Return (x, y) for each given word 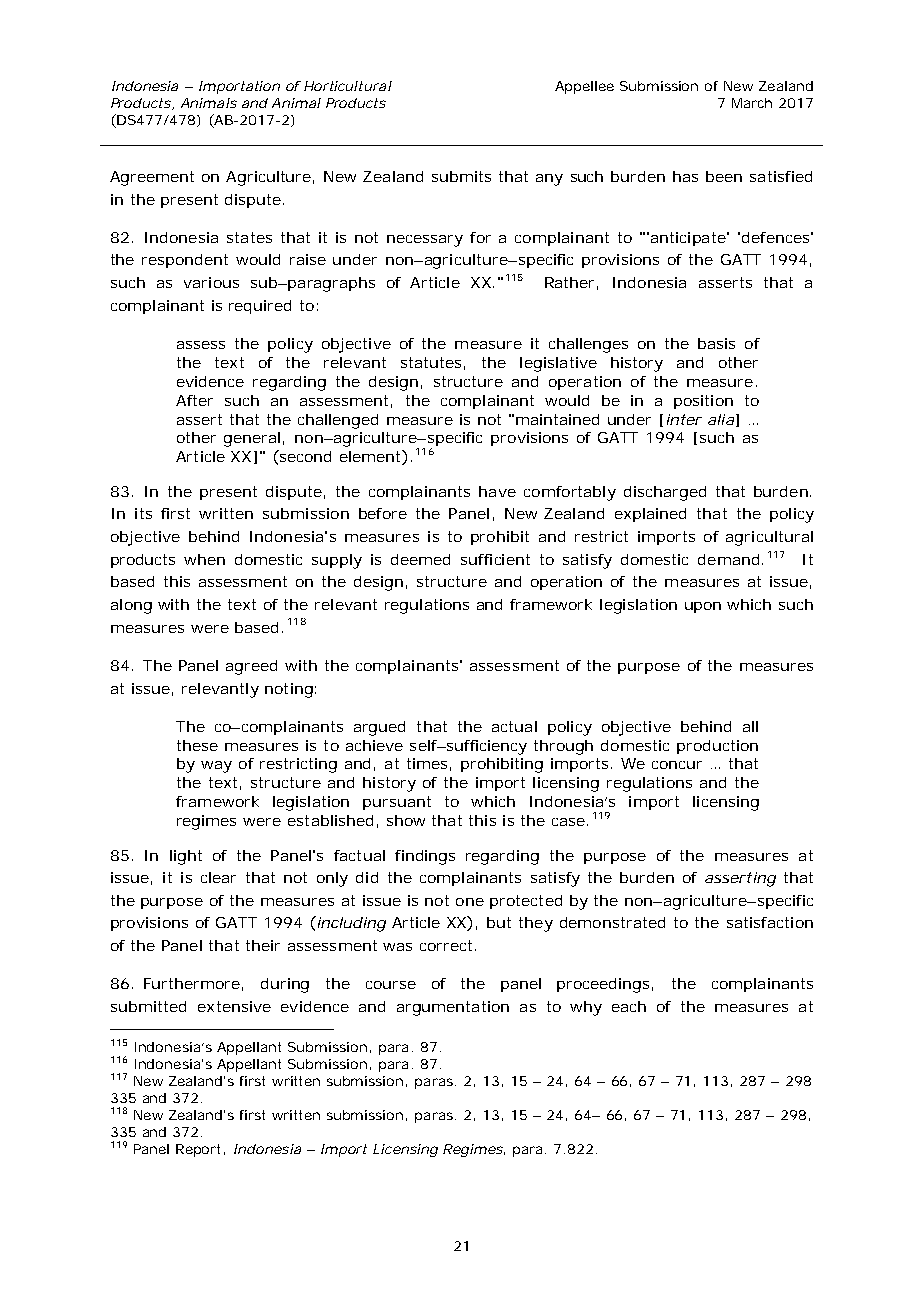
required (260, 307)
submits (461, 176)
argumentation (453, 1008)
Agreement (152, 178)
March (752, 103)
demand (728, 559)
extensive (234, 1006)
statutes (433, 363)
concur (677, 765)
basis (716, 343)
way (216, 767)
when (204, 559)
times (429, 764)
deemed (420, 559)
